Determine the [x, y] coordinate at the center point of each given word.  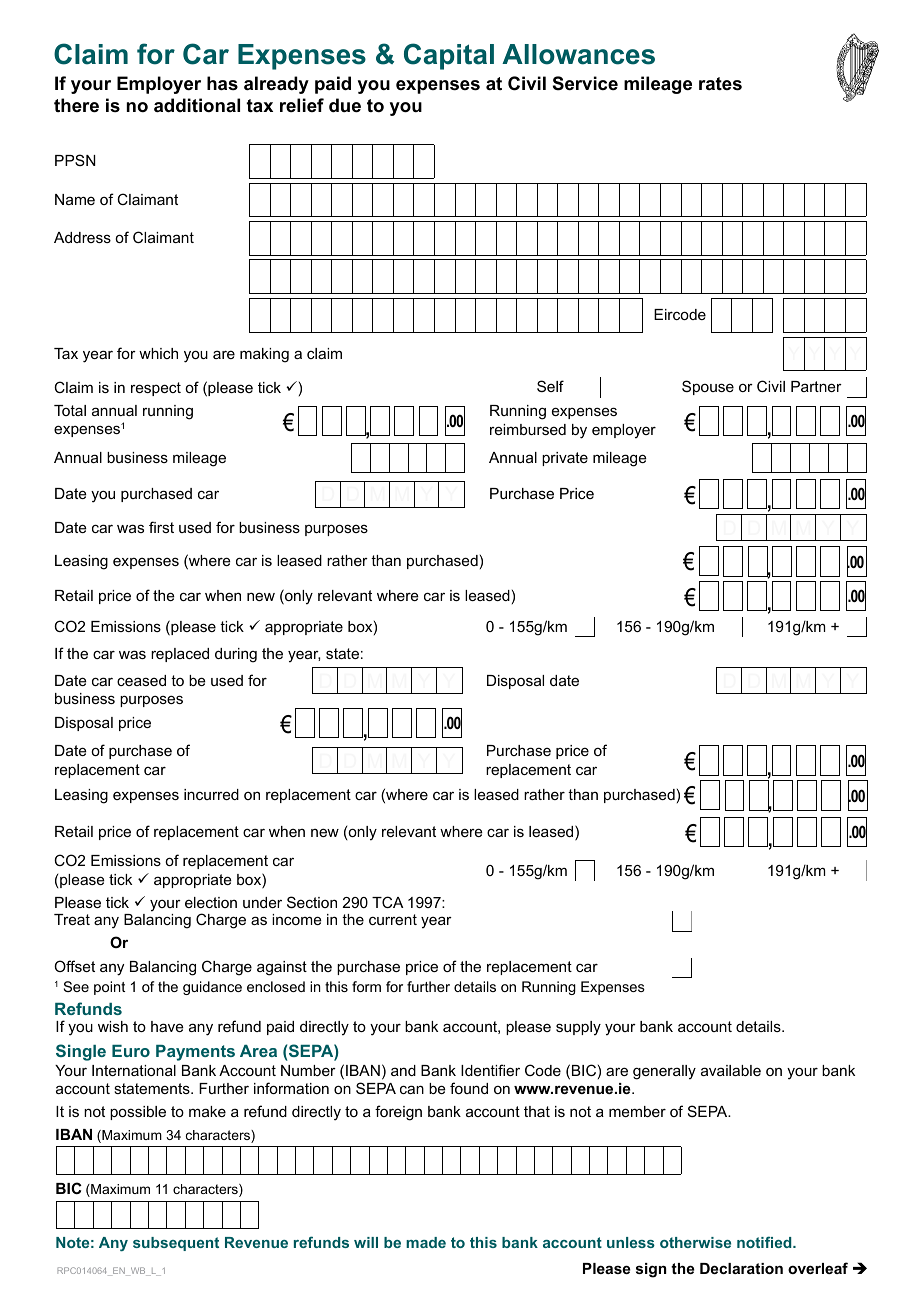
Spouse [708, 387]
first [161, 527]
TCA [387, 902]
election [211, 902]
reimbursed [528, 429]
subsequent [176, 1244]
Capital [449, 56]
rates [720, 84]
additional [197, 105]
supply [578, 1028]
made [426, 1242]
